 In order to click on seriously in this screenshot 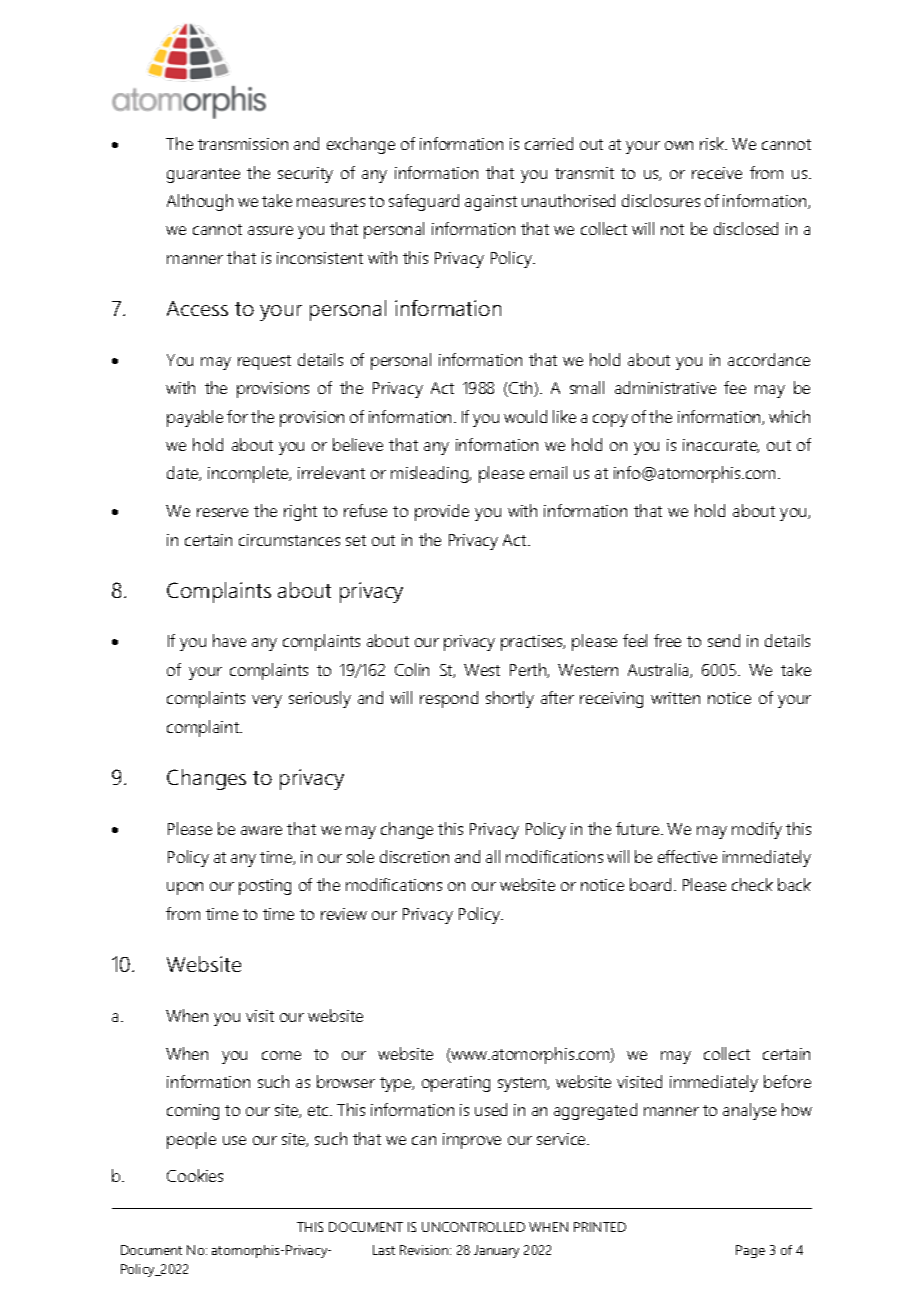, I will do `click(320, 699)`.
